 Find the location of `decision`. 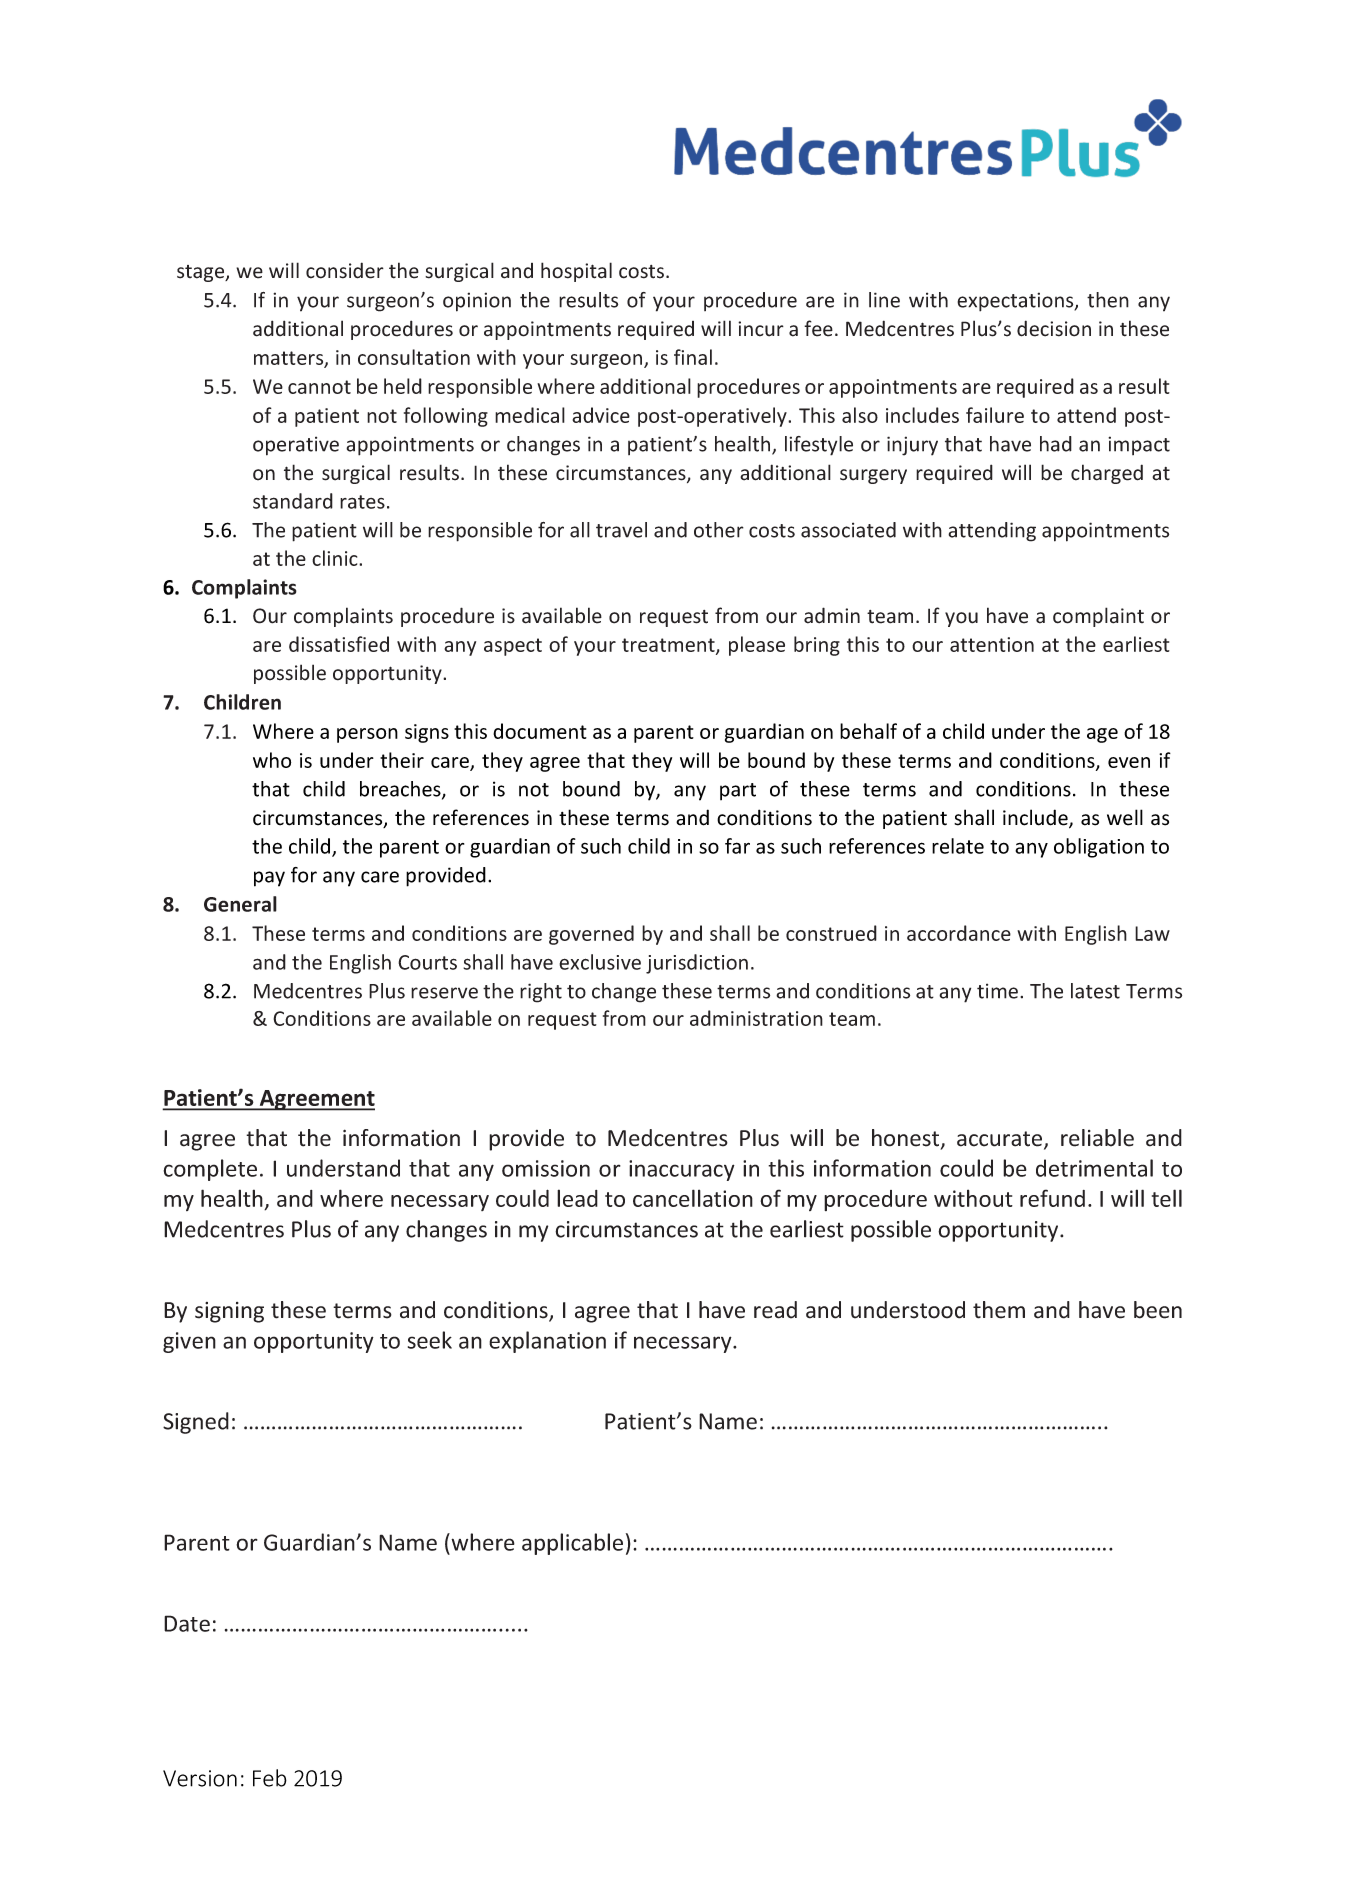

decision is located at coordinates (1054, 328).
